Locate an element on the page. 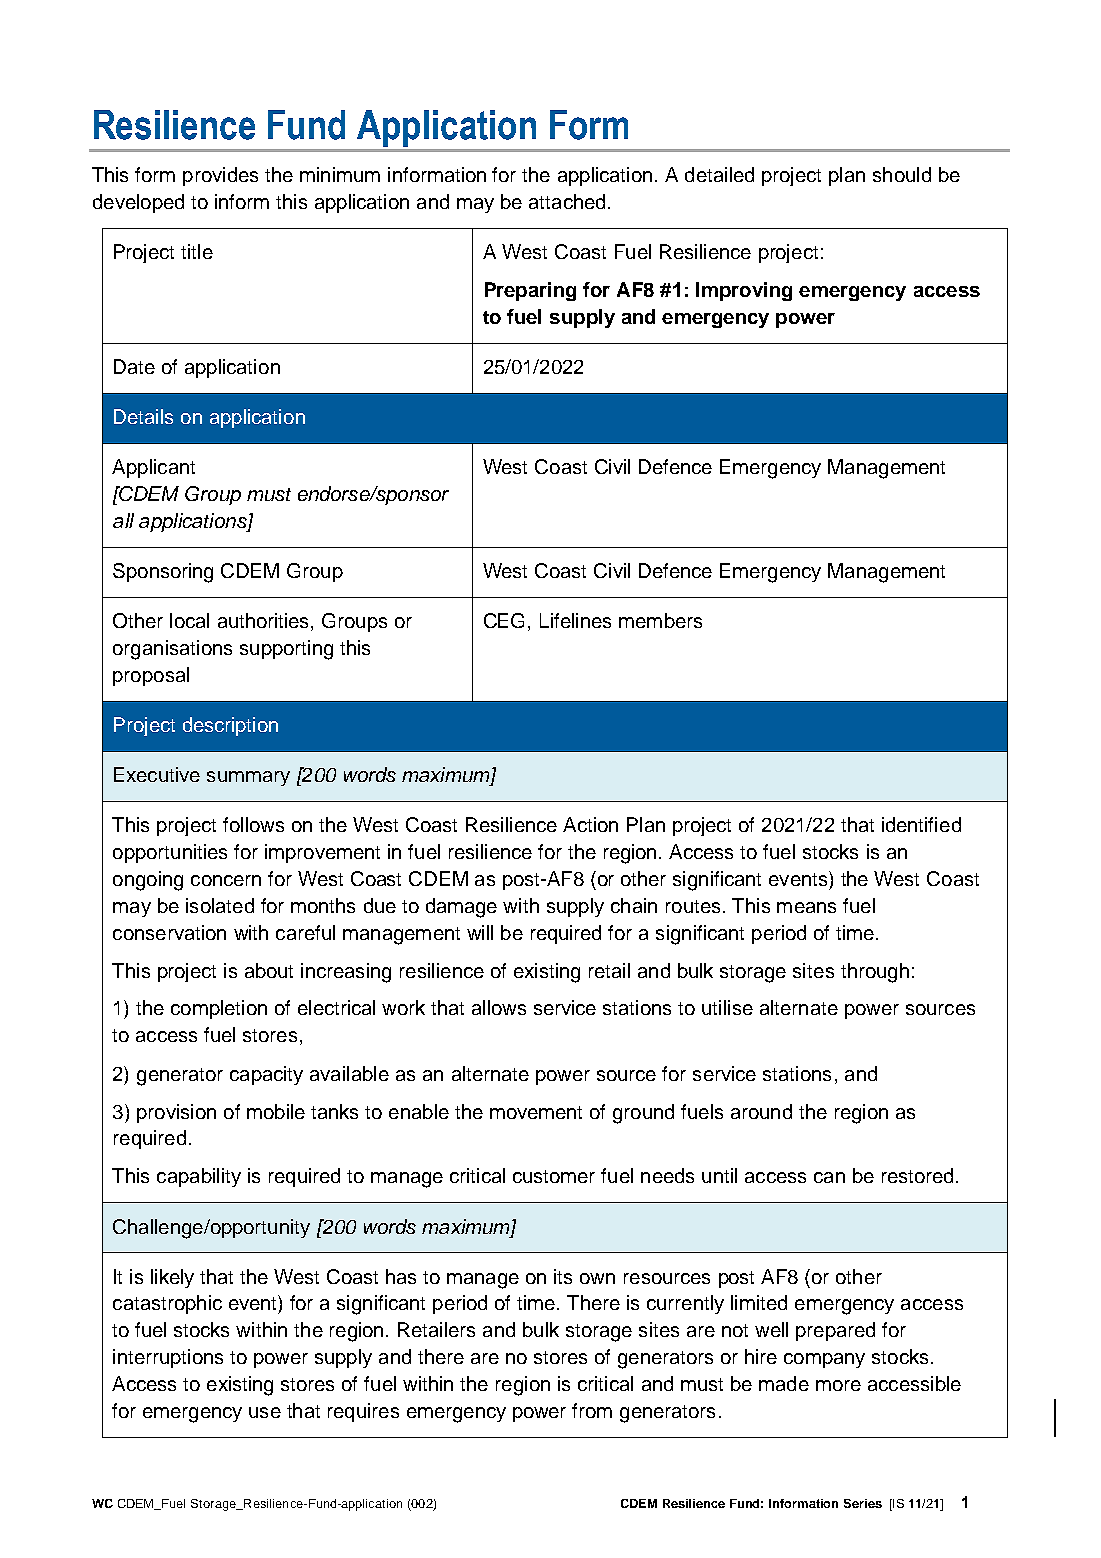  use is located at coordinates (265, 1412).
